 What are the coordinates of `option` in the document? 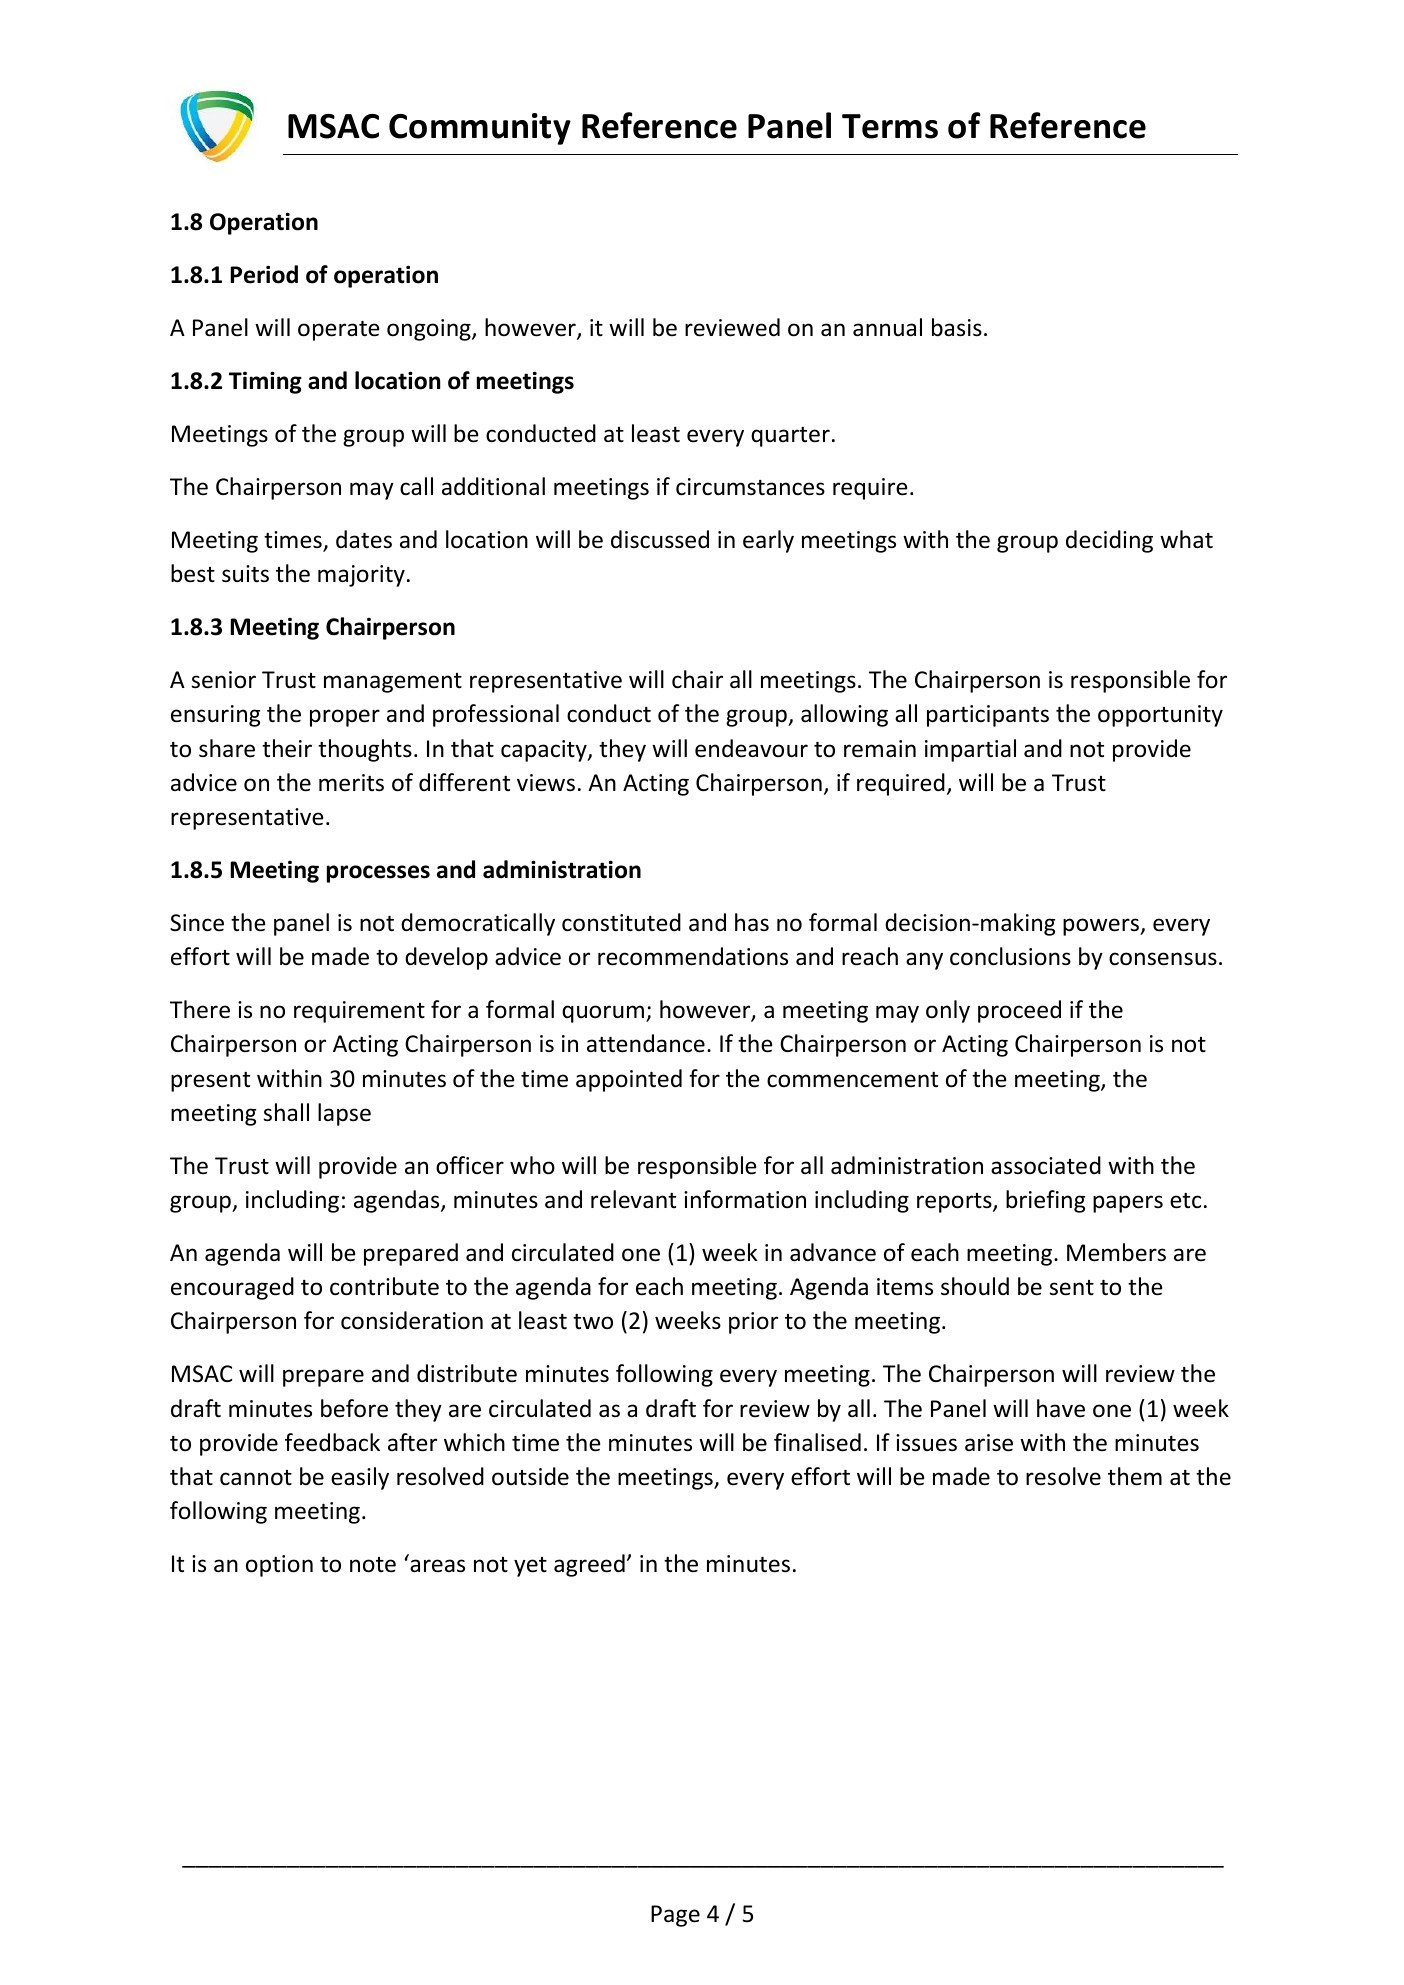 It's located at (279, 1566).
